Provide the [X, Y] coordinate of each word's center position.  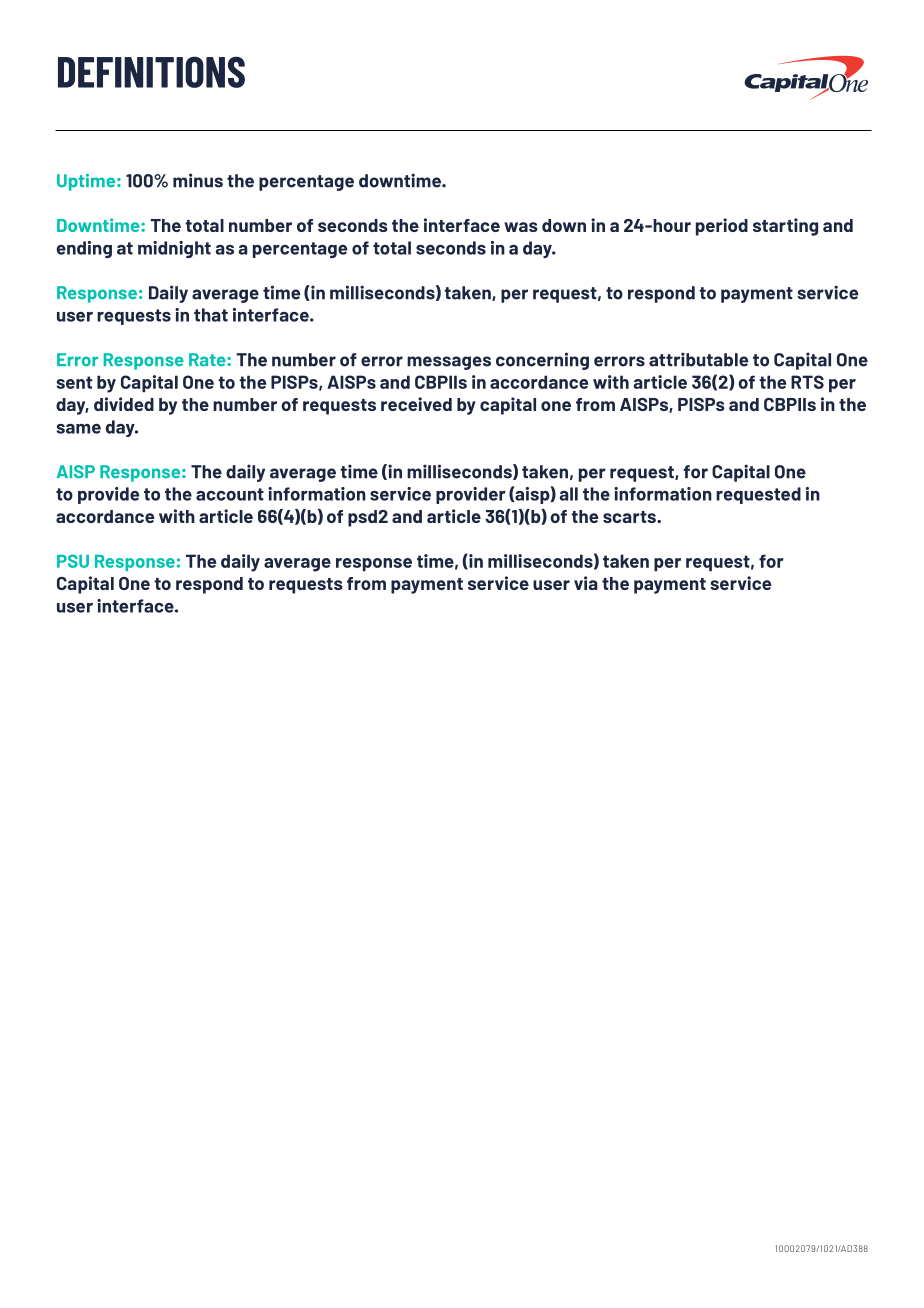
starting [785, 227]
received [416, 404]
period [722, 227]
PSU [73, 561]
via [586, 583]
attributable [699, 359]
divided [124, 404]
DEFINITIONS [151, 72]
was [521, 227]
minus [198, 180]
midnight [174, 249]
